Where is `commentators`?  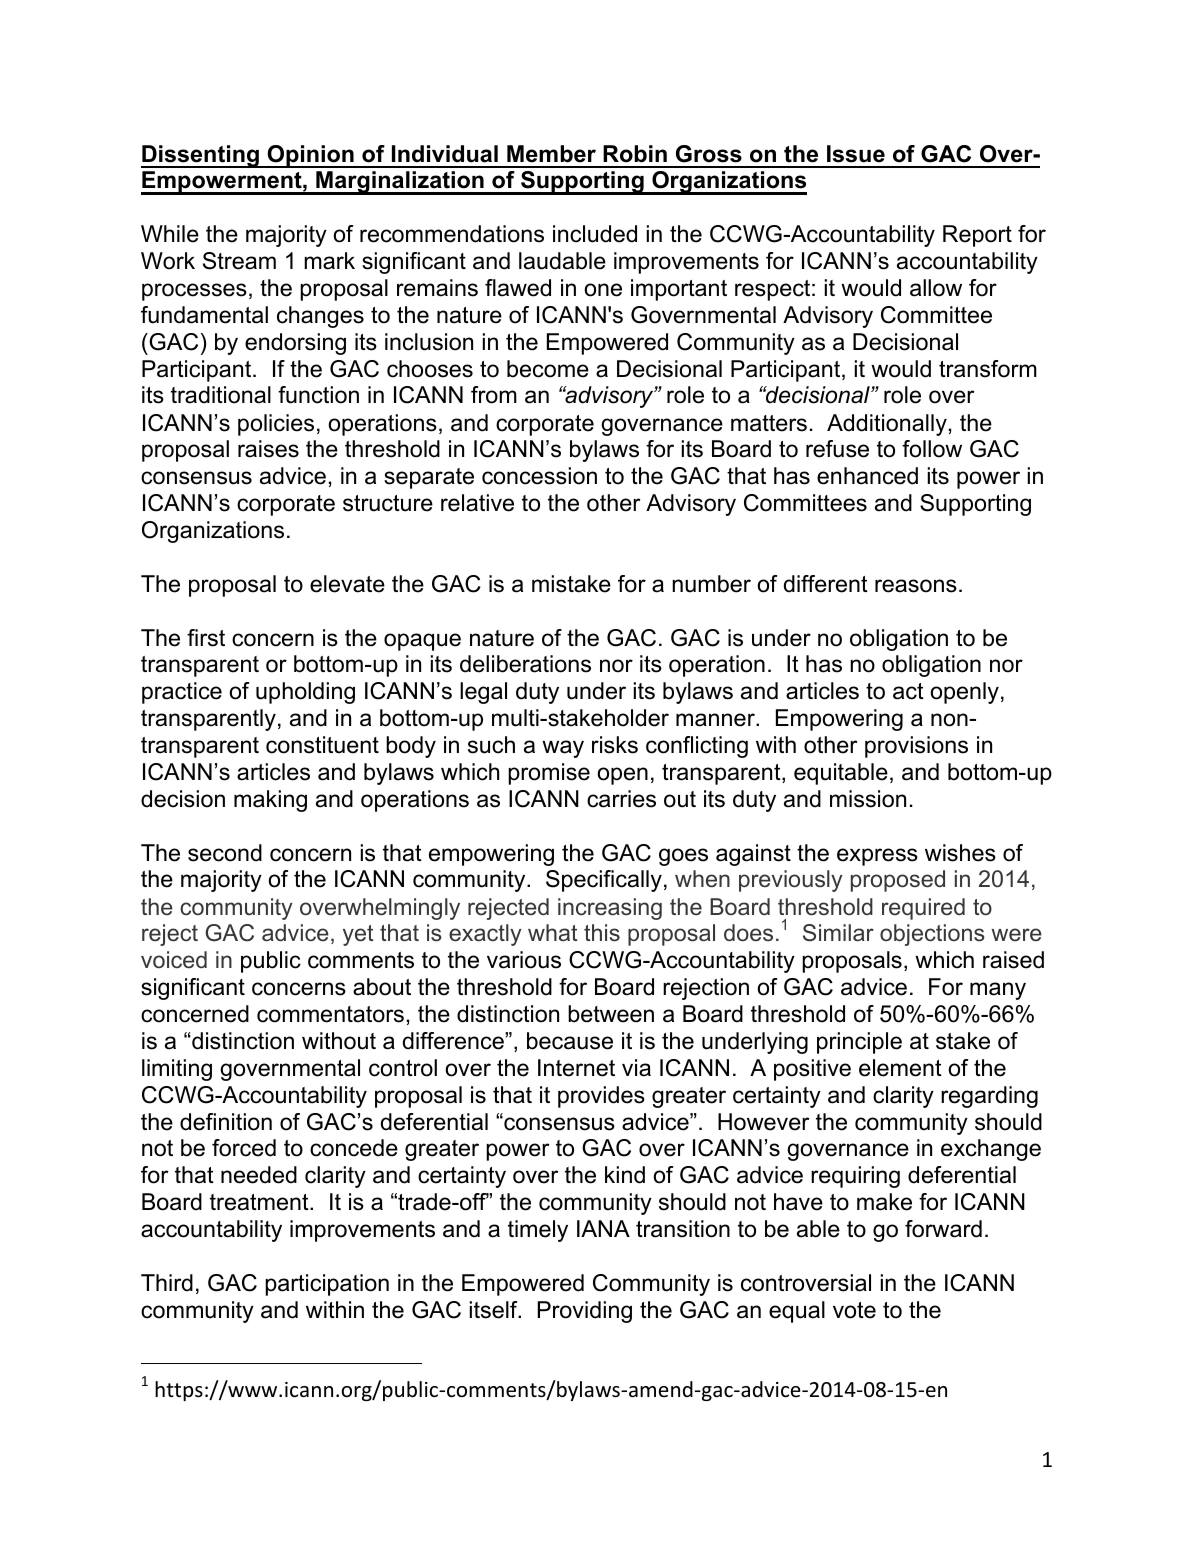
commentators is located at coordinates (330, 1014).
